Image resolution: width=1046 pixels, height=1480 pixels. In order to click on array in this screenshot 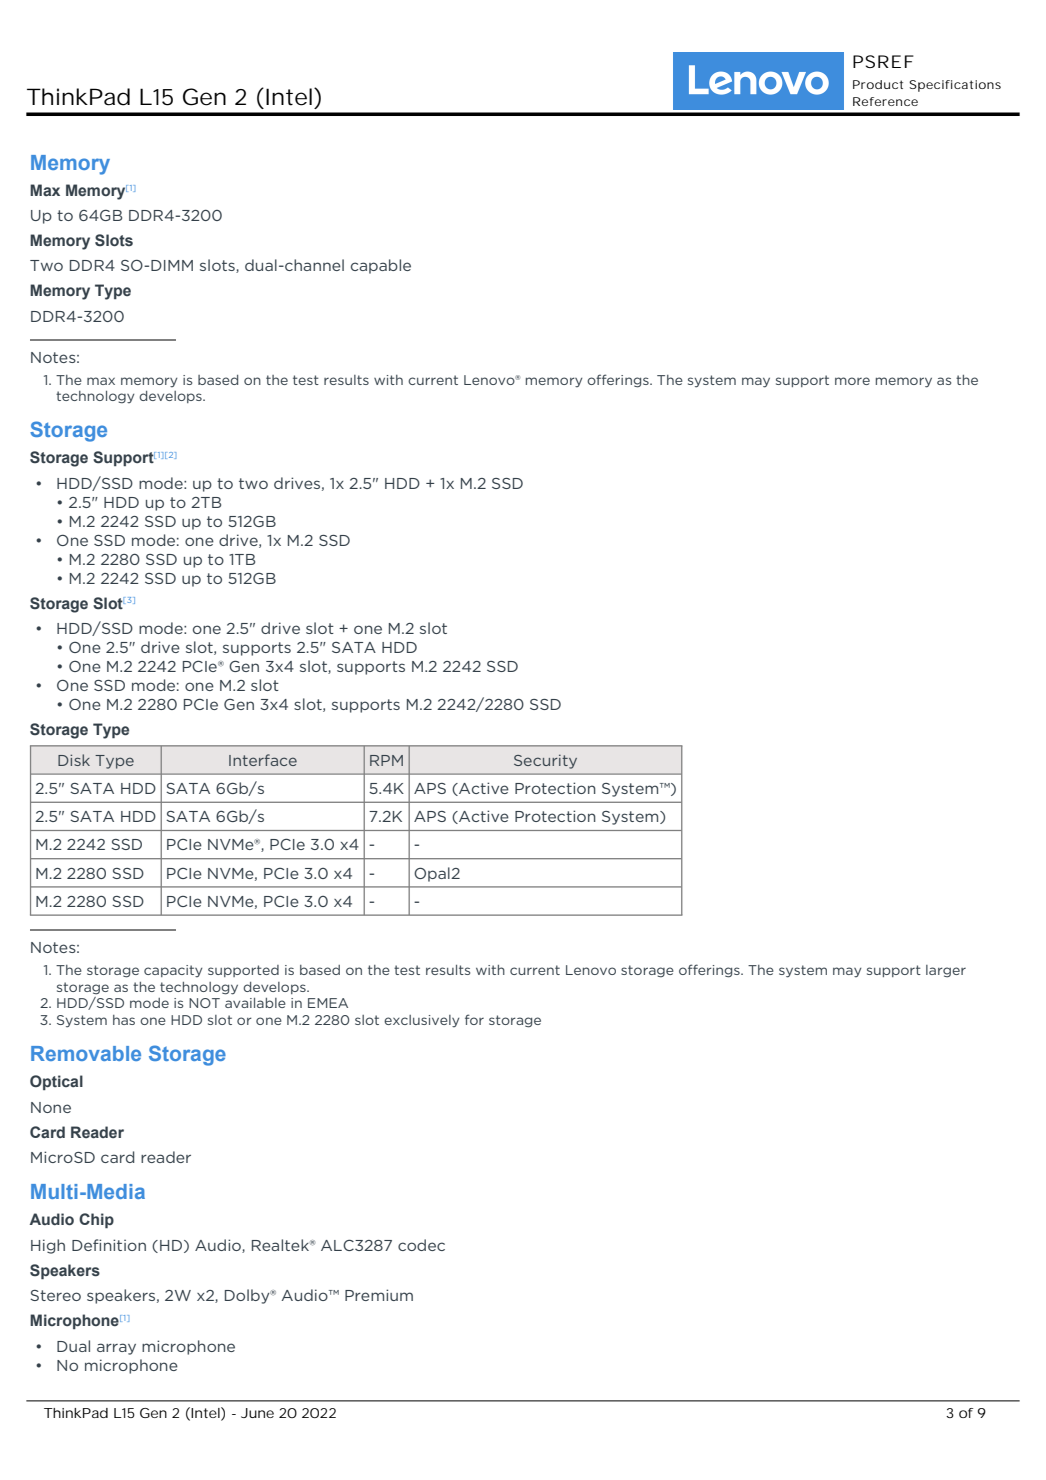, I will do `click(116, 1349)`.
